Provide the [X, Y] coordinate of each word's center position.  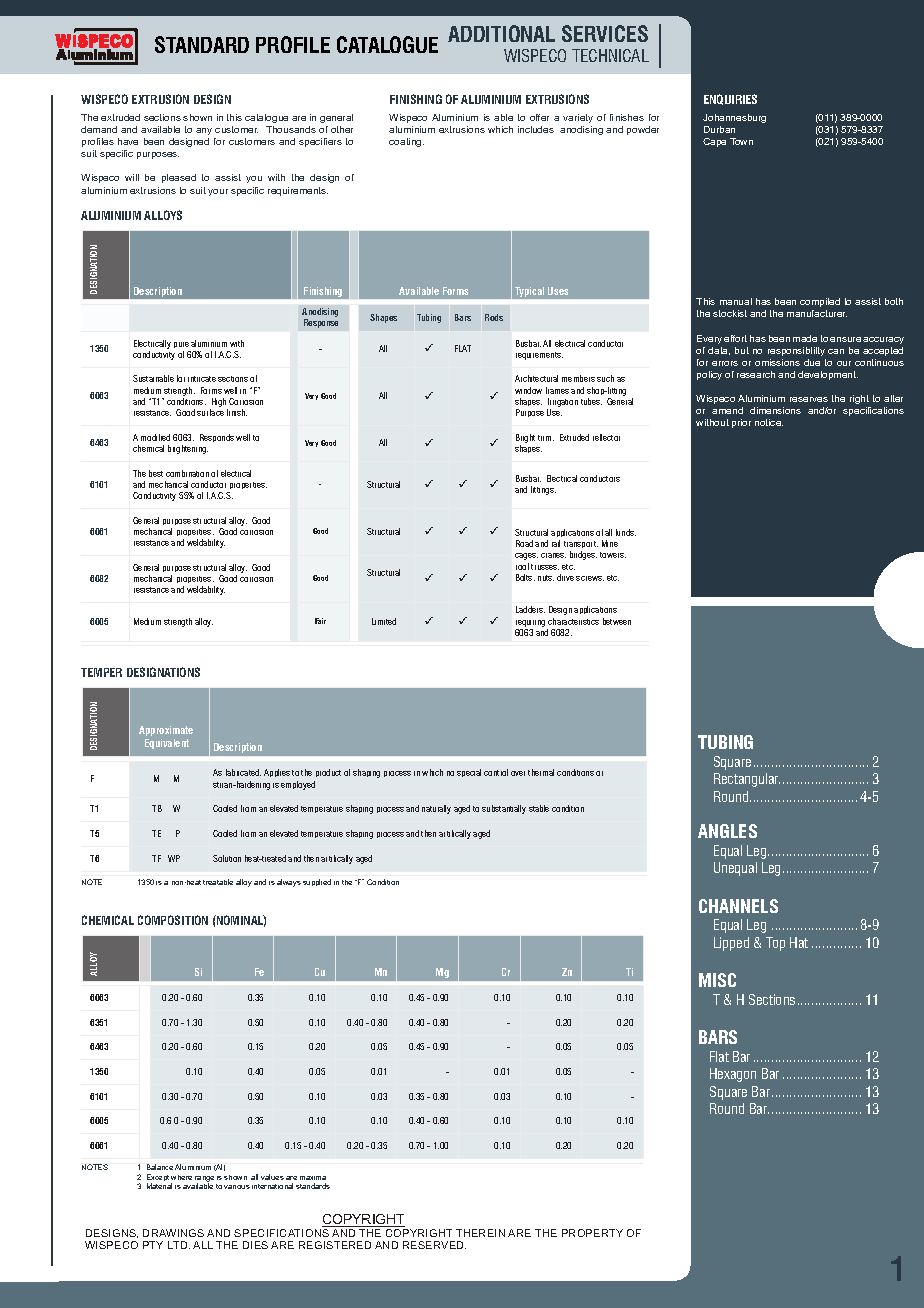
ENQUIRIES [730, 99]
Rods [494, 317]
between [617, 621]
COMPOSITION [173, 920]
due [812, 362]
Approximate [166, 731]
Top [775, 944]
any [204, 131]
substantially [504, 809]
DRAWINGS [173, 1233]
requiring [530, 623]
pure [181, 345]
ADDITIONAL [501, 33]
